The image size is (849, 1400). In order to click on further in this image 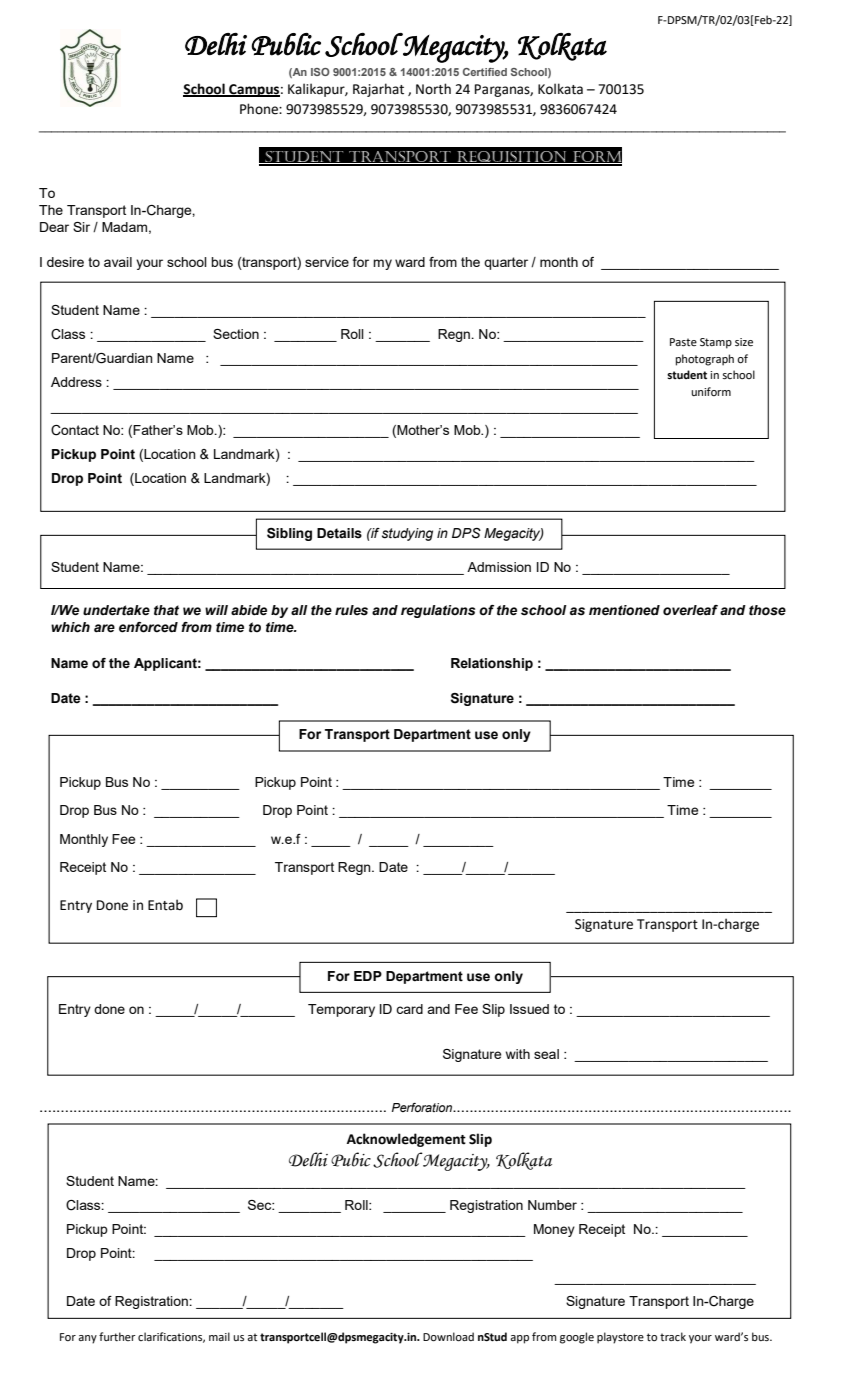, I will do `click(117, 1336)`.
